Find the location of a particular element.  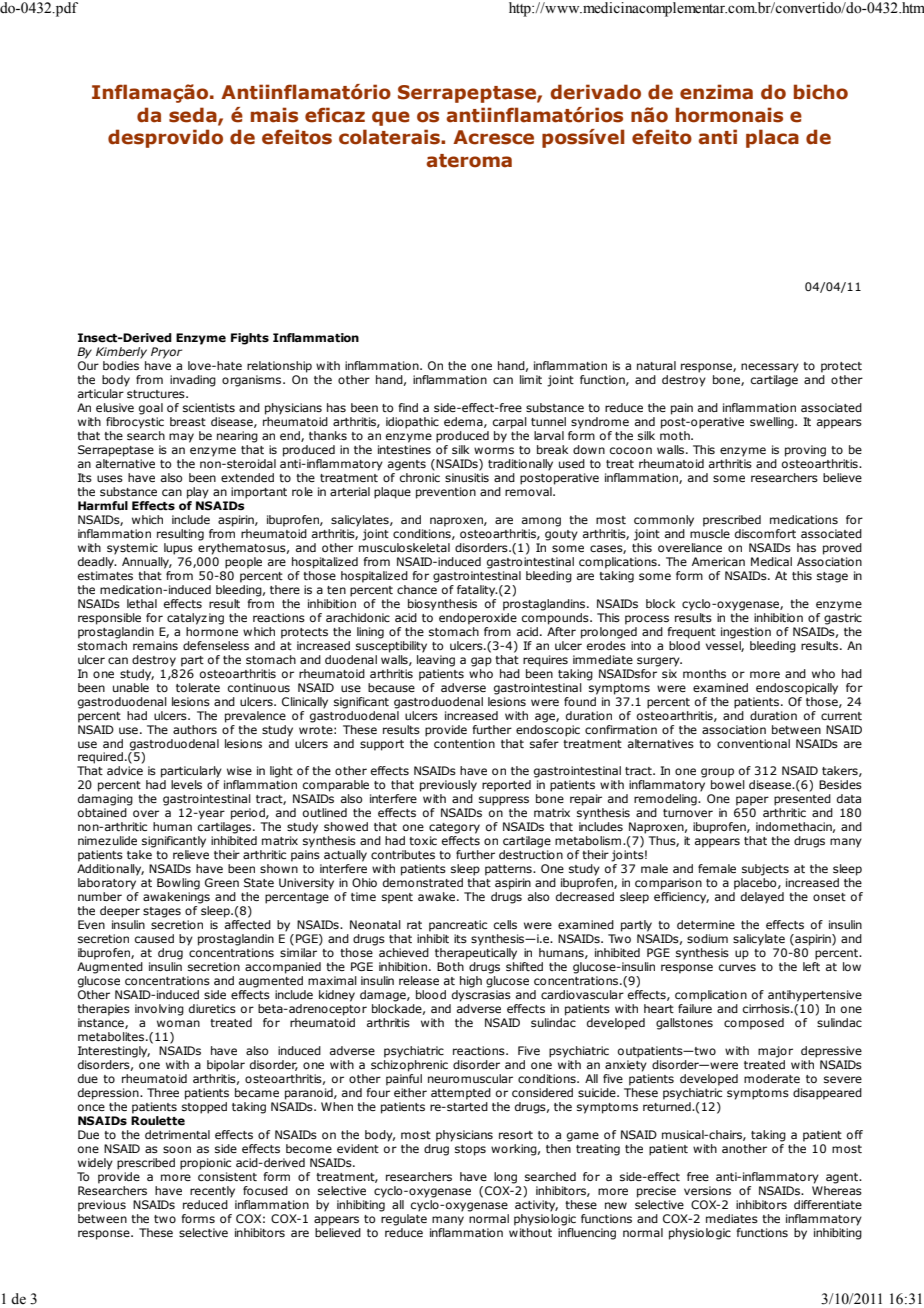

discomfort is located at coordinates (765, 533).
